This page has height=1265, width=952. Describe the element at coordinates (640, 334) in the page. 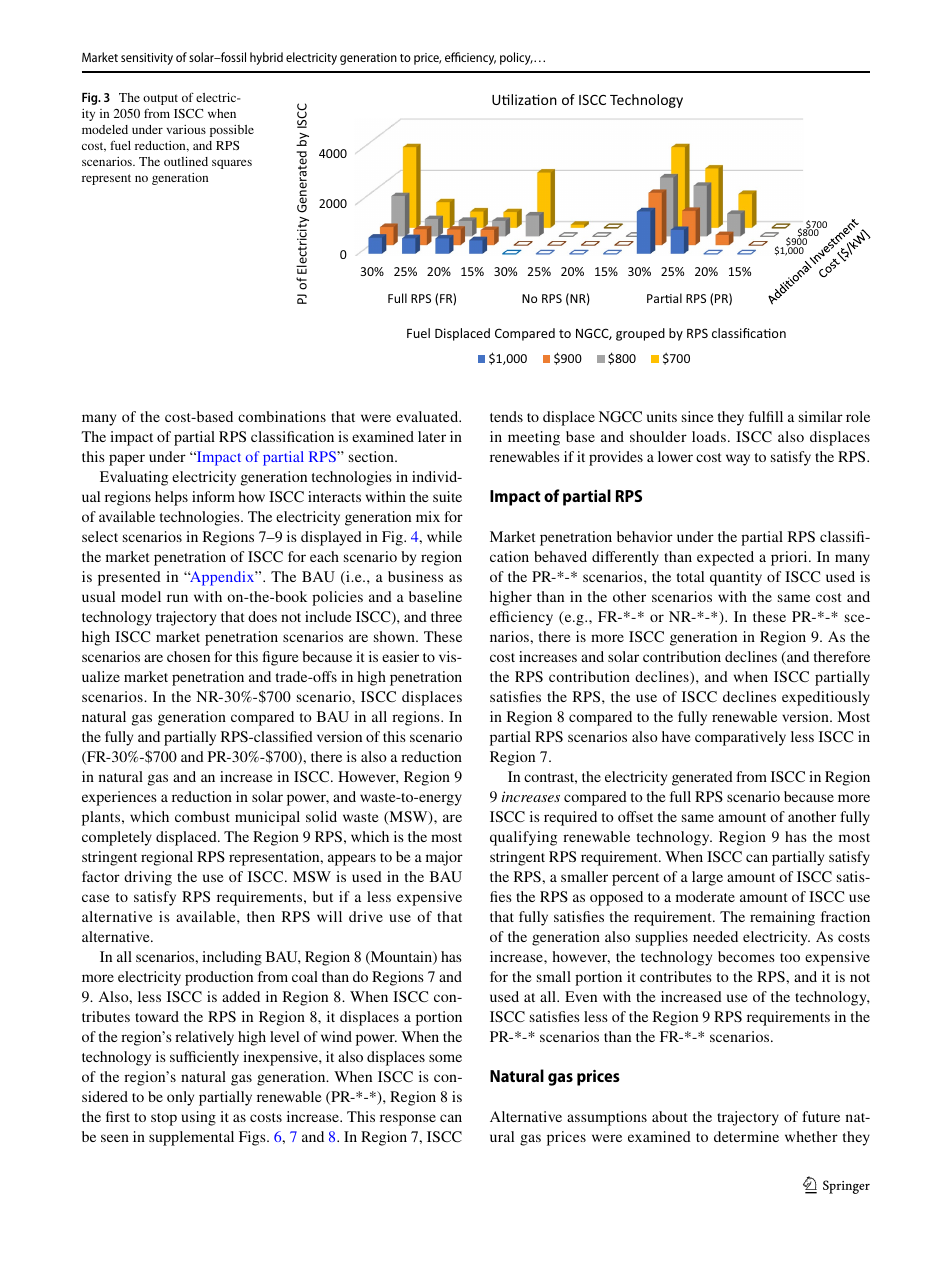

I see `grouped` at that location.
